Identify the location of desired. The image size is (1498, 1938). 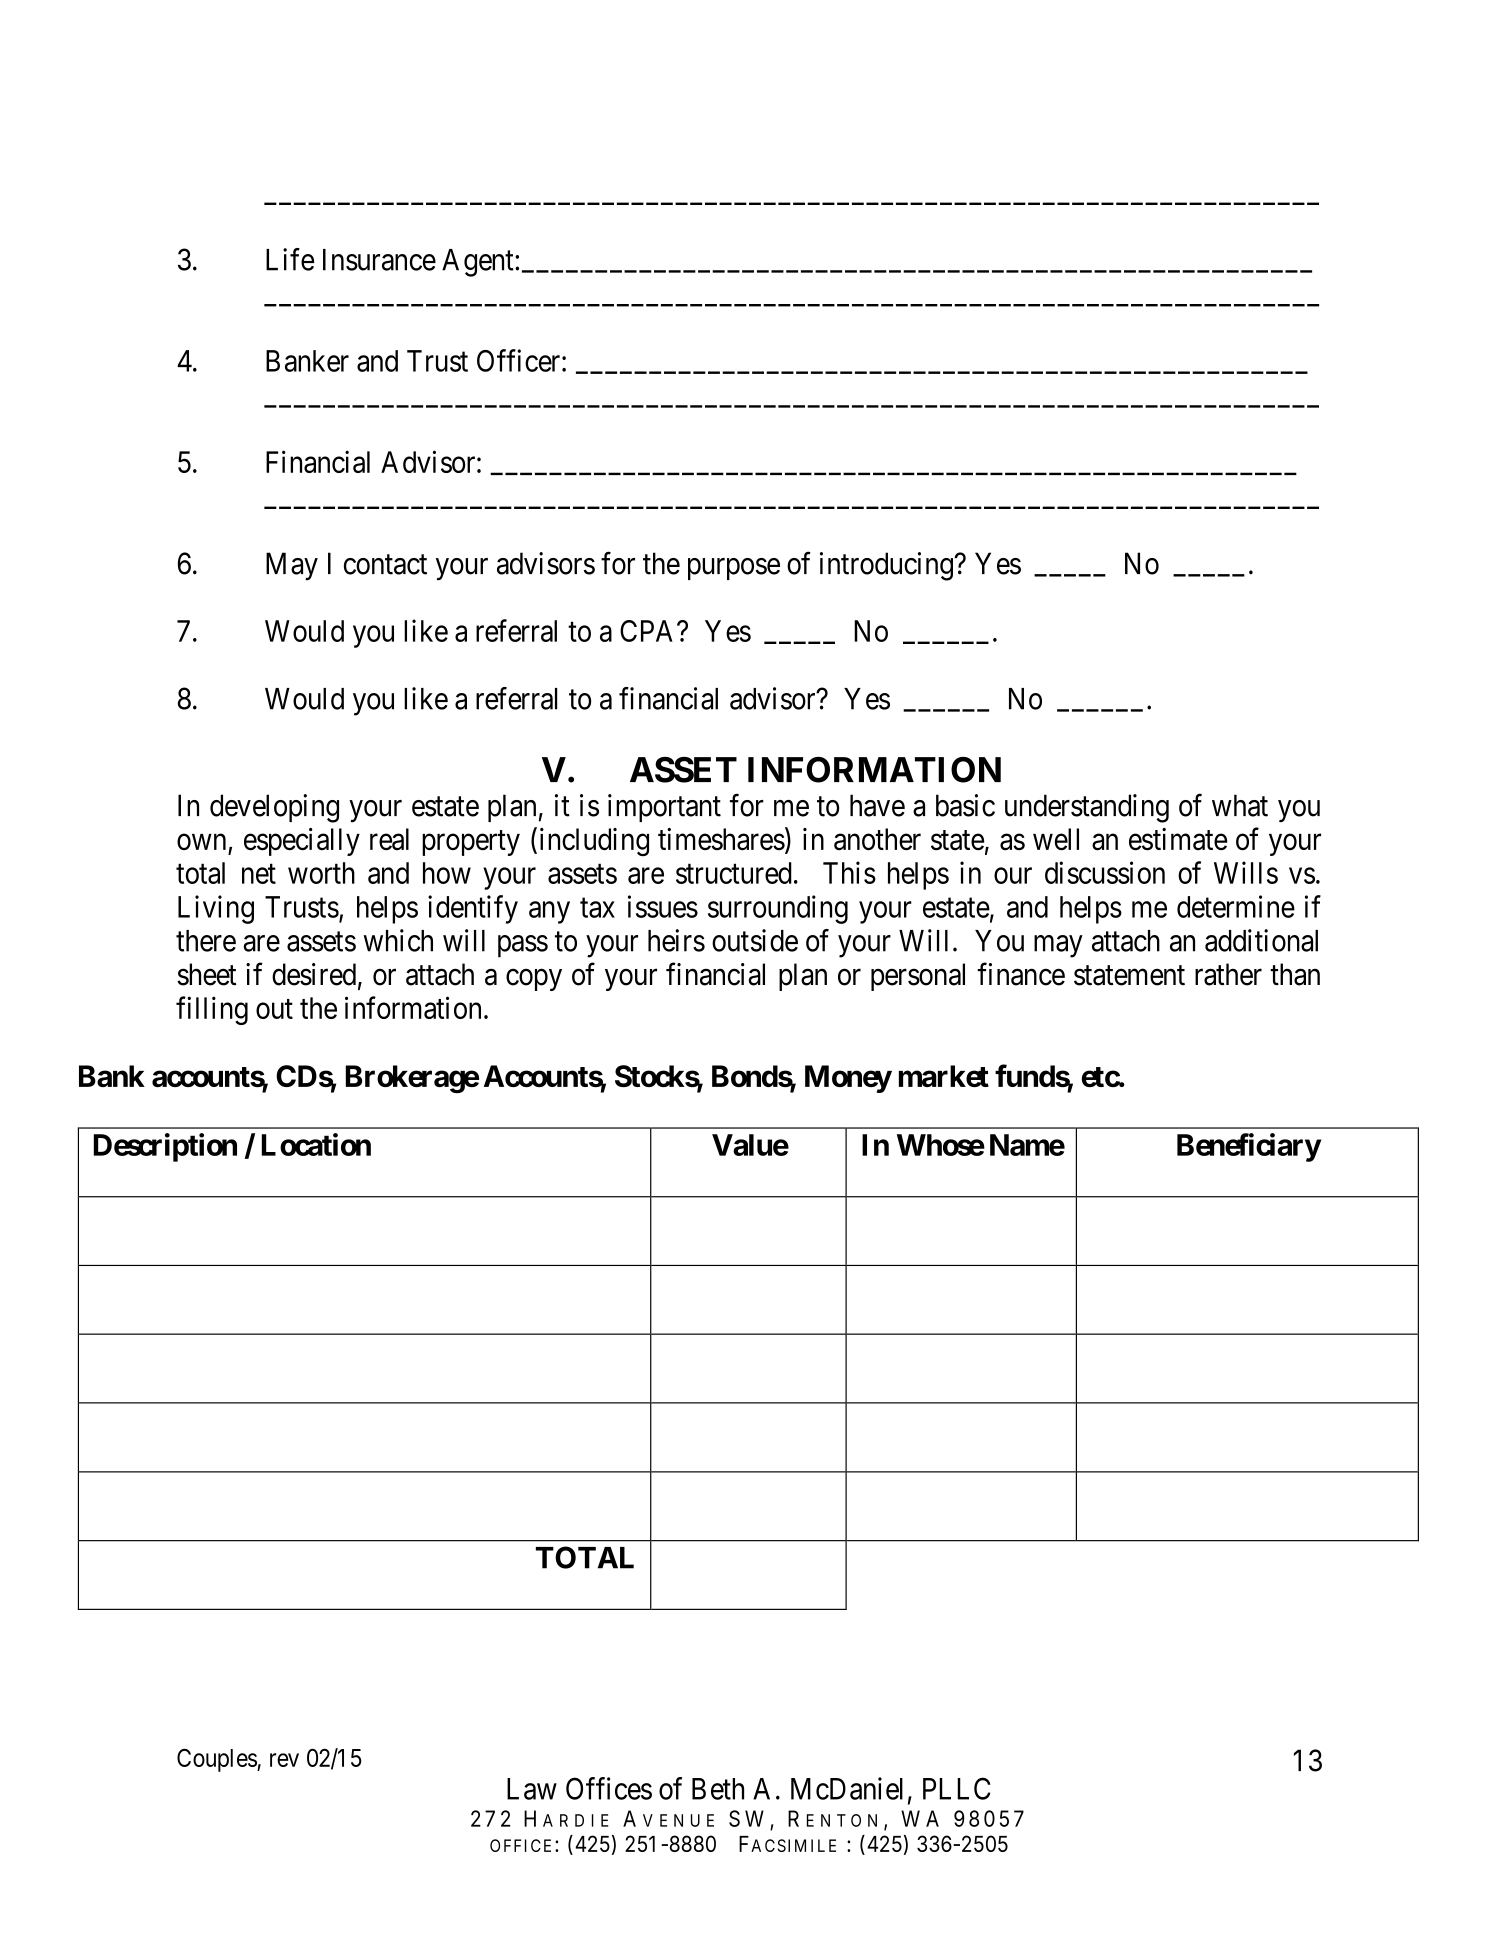
(314, 974).
